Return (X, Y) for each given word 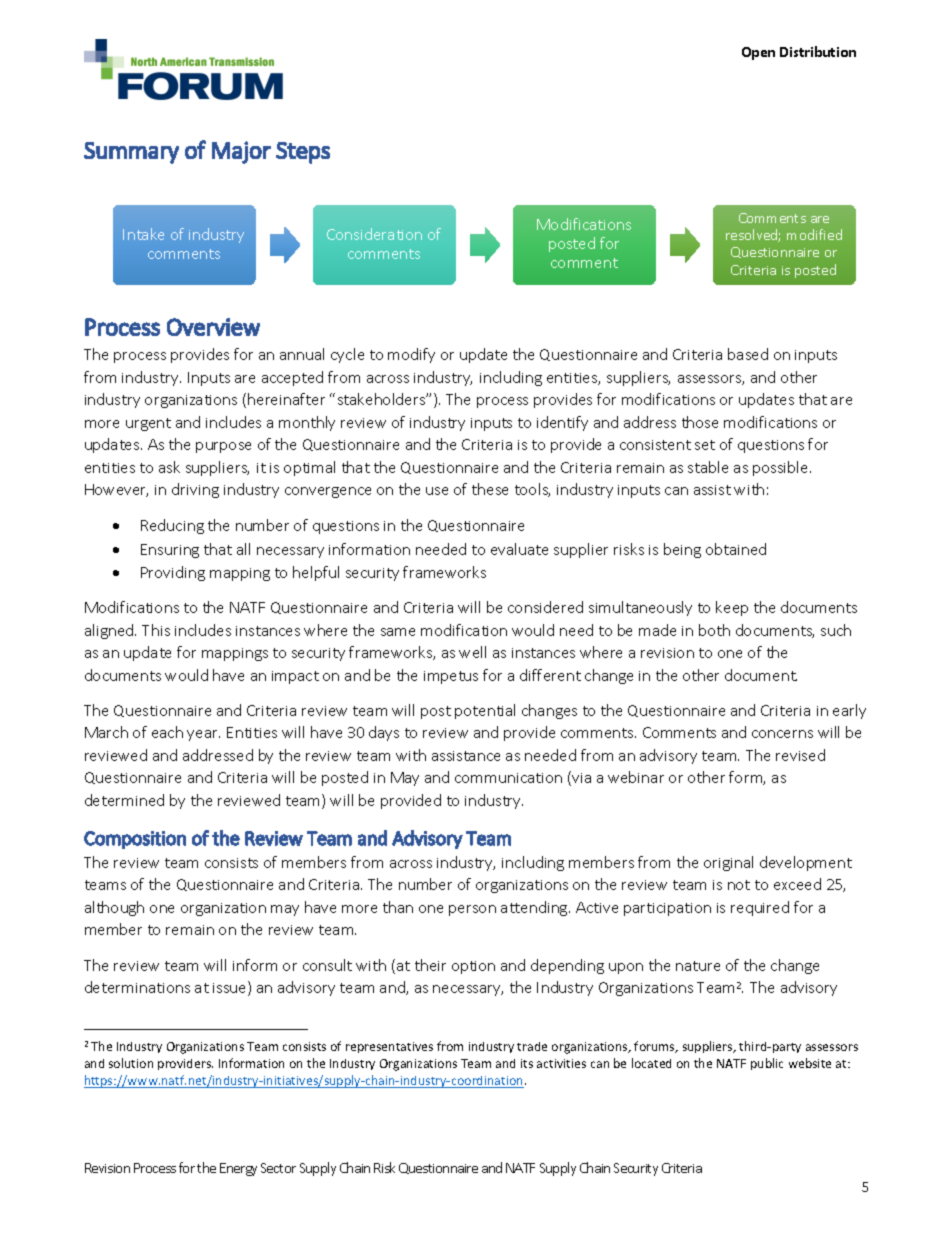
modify (411, 355)
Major (241, 152)
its (527, 1063)
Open (758, 53)
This (156, 630)
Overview (213, 327)
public (767, 1064)
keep (732, 608)
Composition (135, 840)
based (748, 354)
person (472, 910)
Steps (303, 153)
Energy (238, 1169)
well (472, 652)
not (739, 885)
